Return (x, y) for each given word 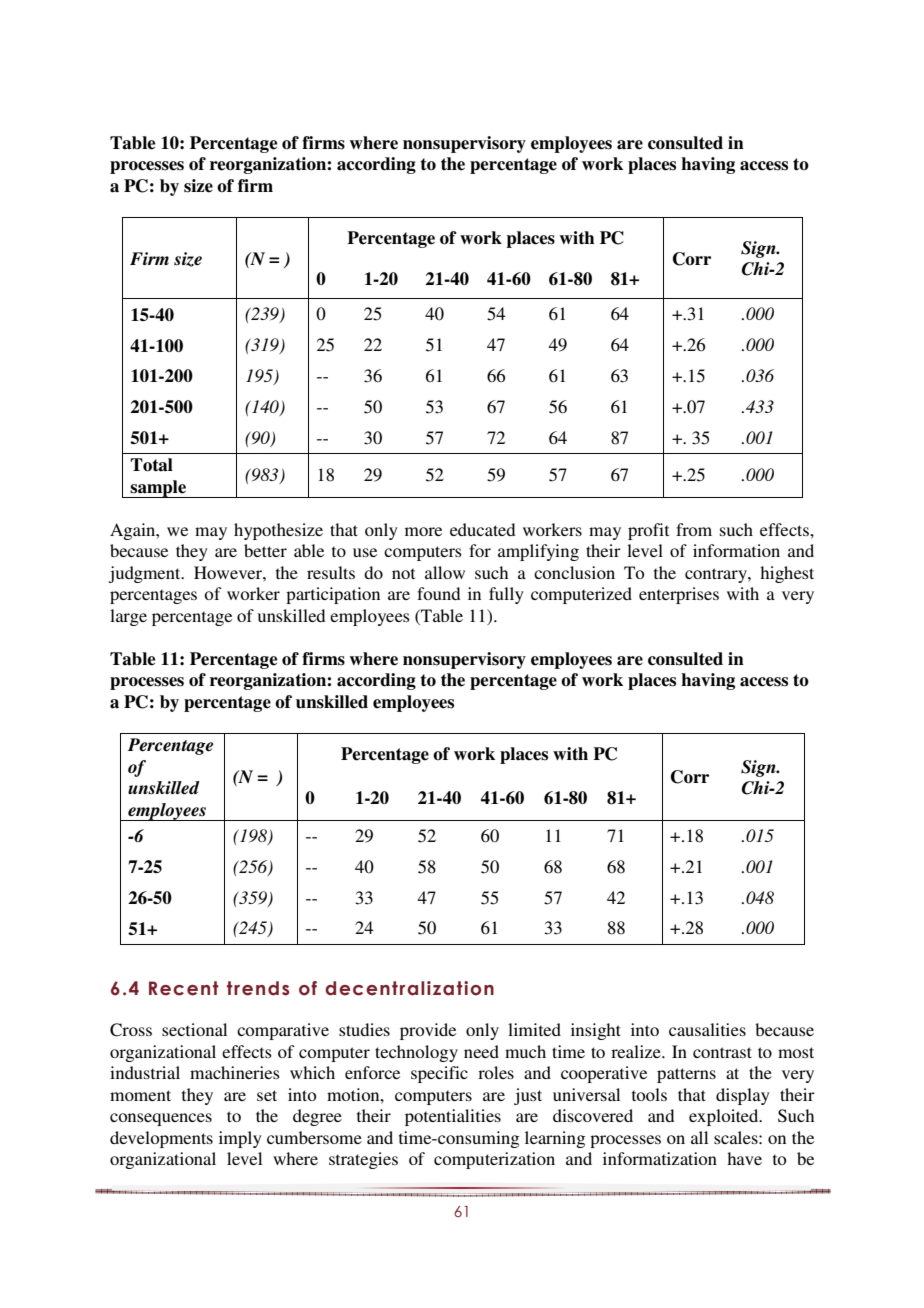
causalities (707, 1029)
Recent (184, 988)
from (694, 529)
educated (482, 529)
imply (240, 1139)
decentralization (409, 988)
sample (159, 489)
